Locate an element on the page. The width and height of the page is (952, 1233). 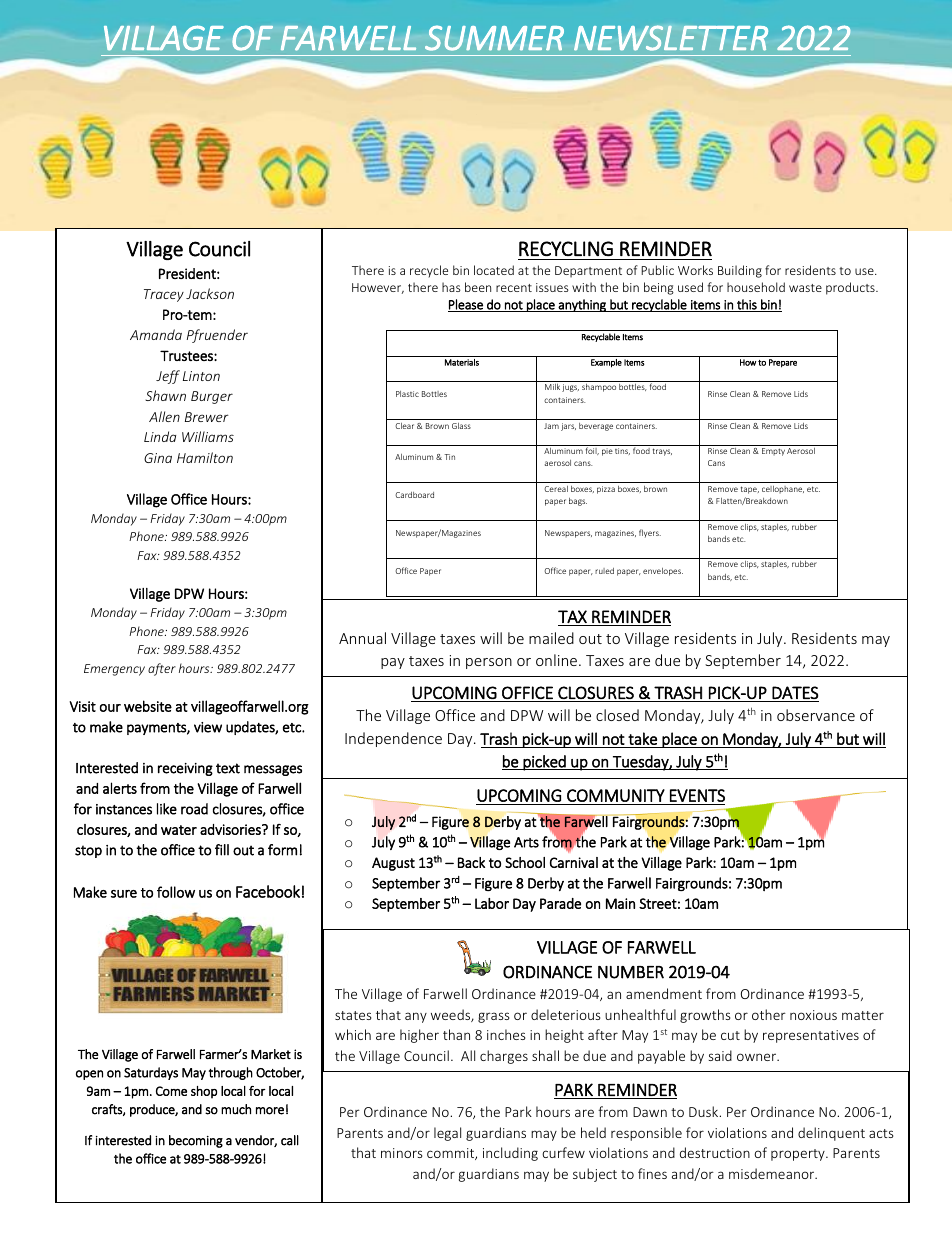
becoming is located at coordinates (196, 1141).
